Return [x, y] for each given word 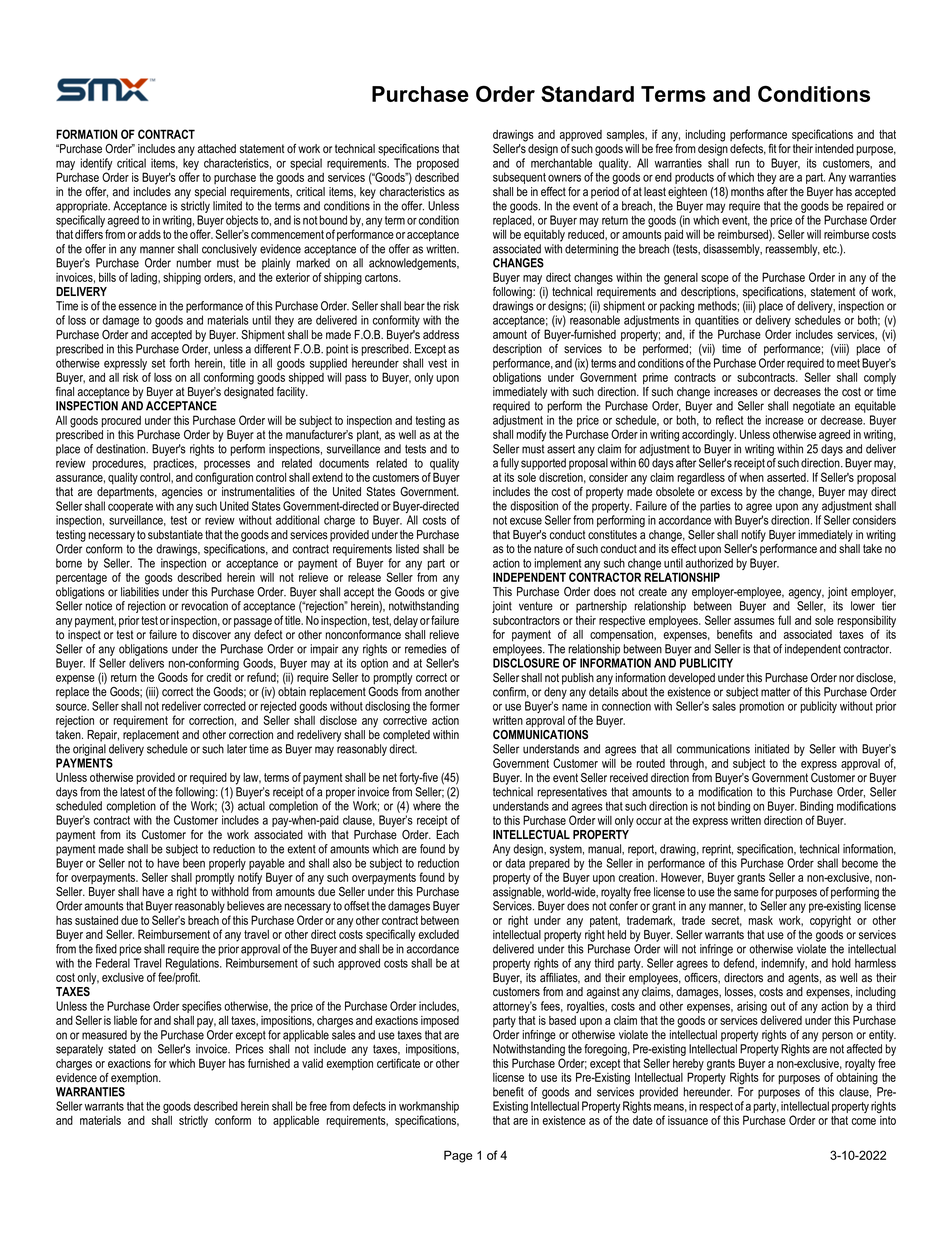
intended [834, 149]
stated [122, 1049]
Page [458, 1156]
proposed [438, 164]
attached [216, 149]
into [888, 1120]
